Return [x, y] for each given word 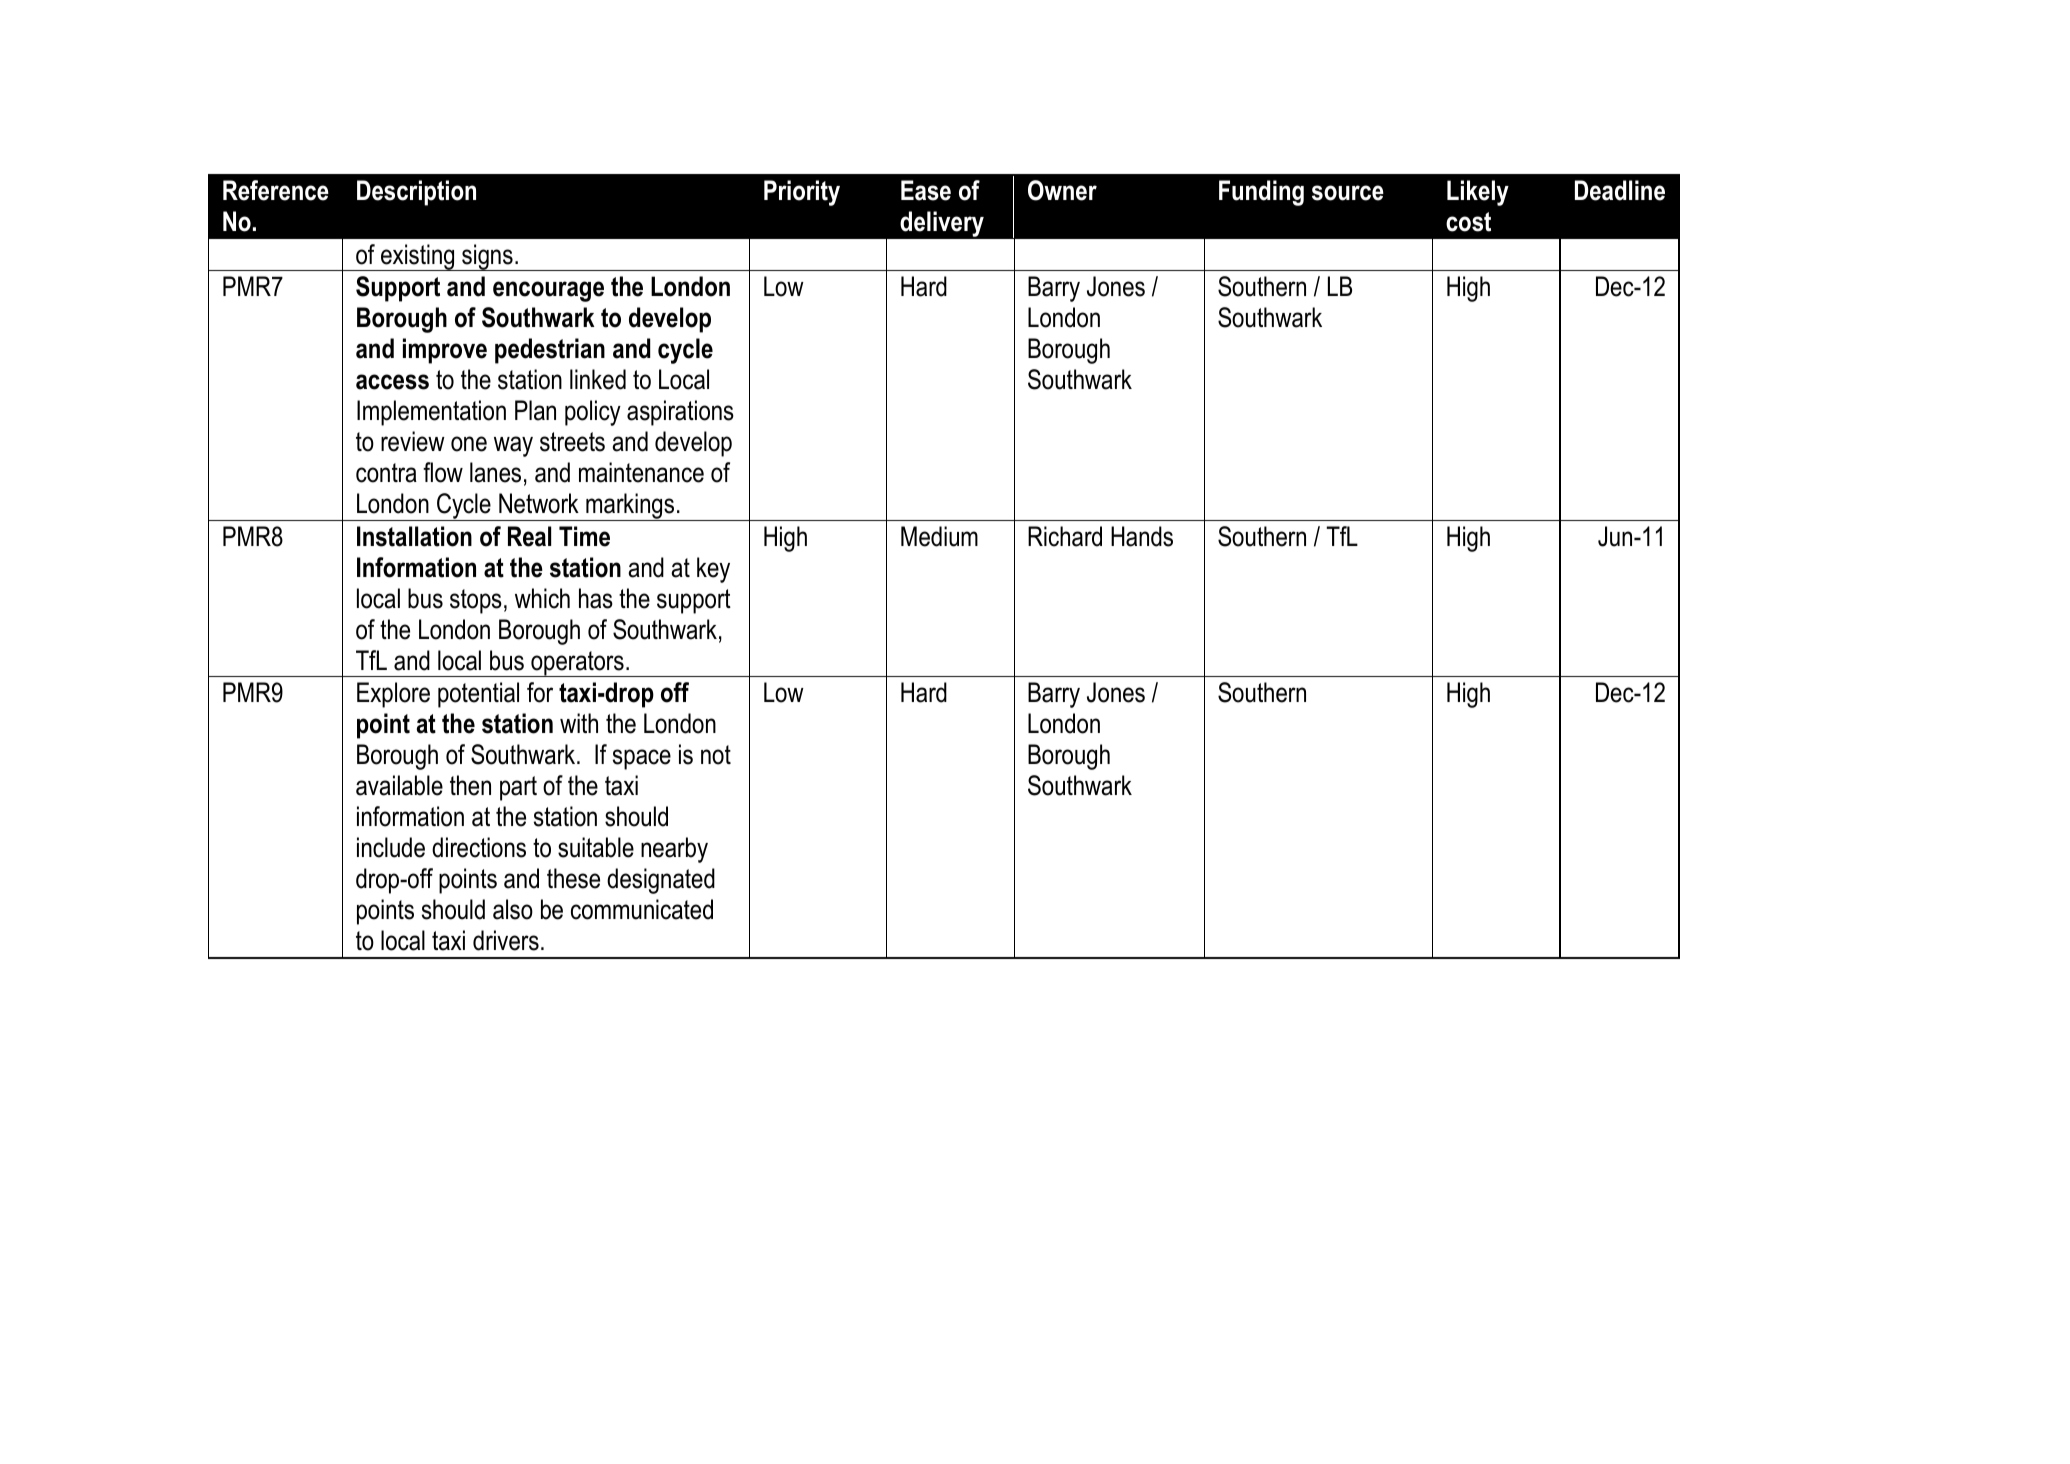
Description [416, 193]
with [579, 723]
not [716, 755]
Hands [1142, 536]
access [392, 382]
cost [1468, 222]
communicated [642, 909]
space [642, 759]
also [513, 909]
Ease [926, 190]
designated [661, 881]
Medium [939, 536]
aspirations [680, 413]
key [713, 570]
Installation [414, 536]
